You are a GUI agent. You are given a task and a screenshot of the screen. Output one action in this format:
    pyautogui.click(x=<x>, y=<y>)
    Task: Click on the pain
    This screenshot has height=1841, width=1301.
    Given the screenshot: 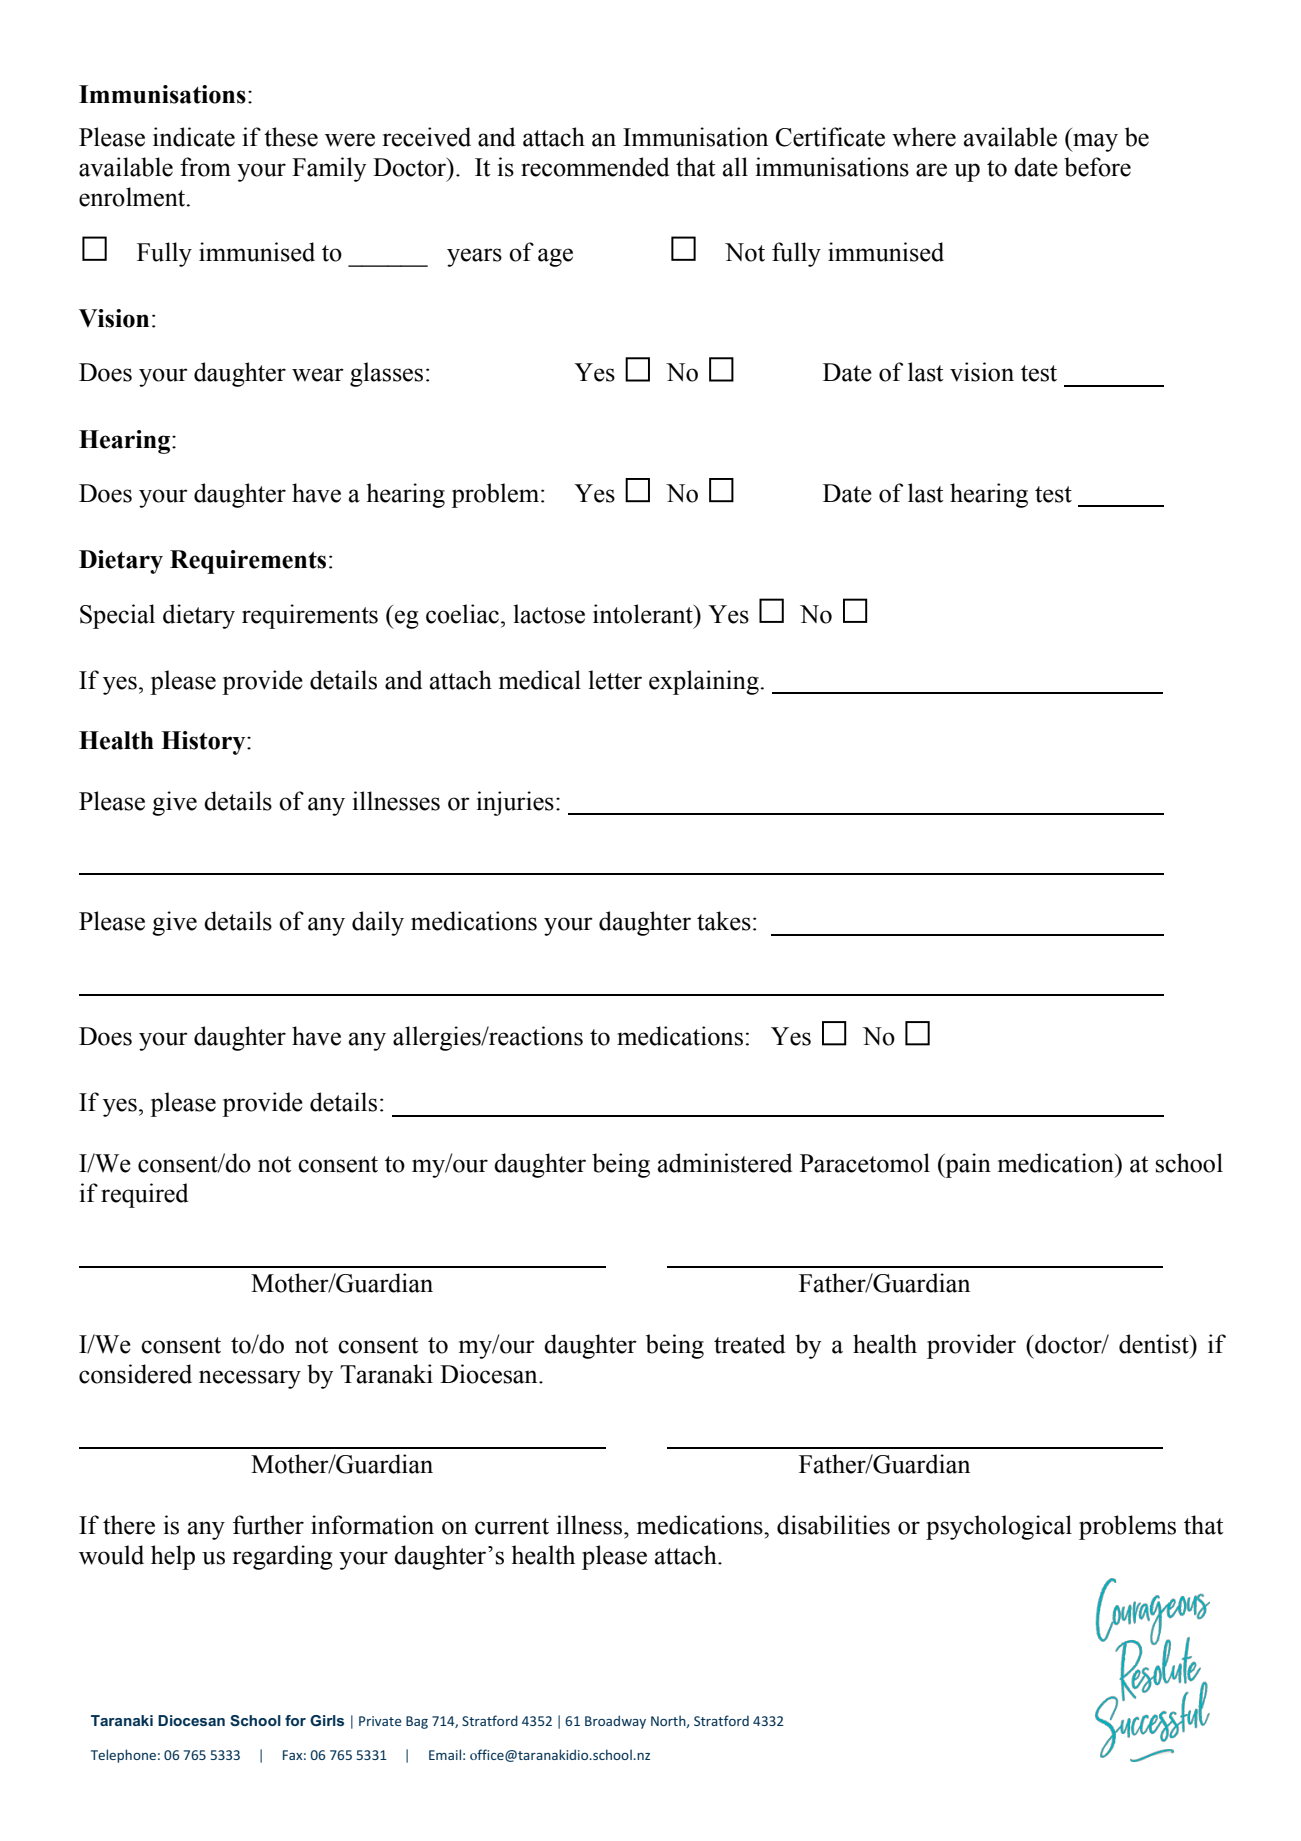 What is the action you would take?
    pyautogui.click(x=967, y=1165)
